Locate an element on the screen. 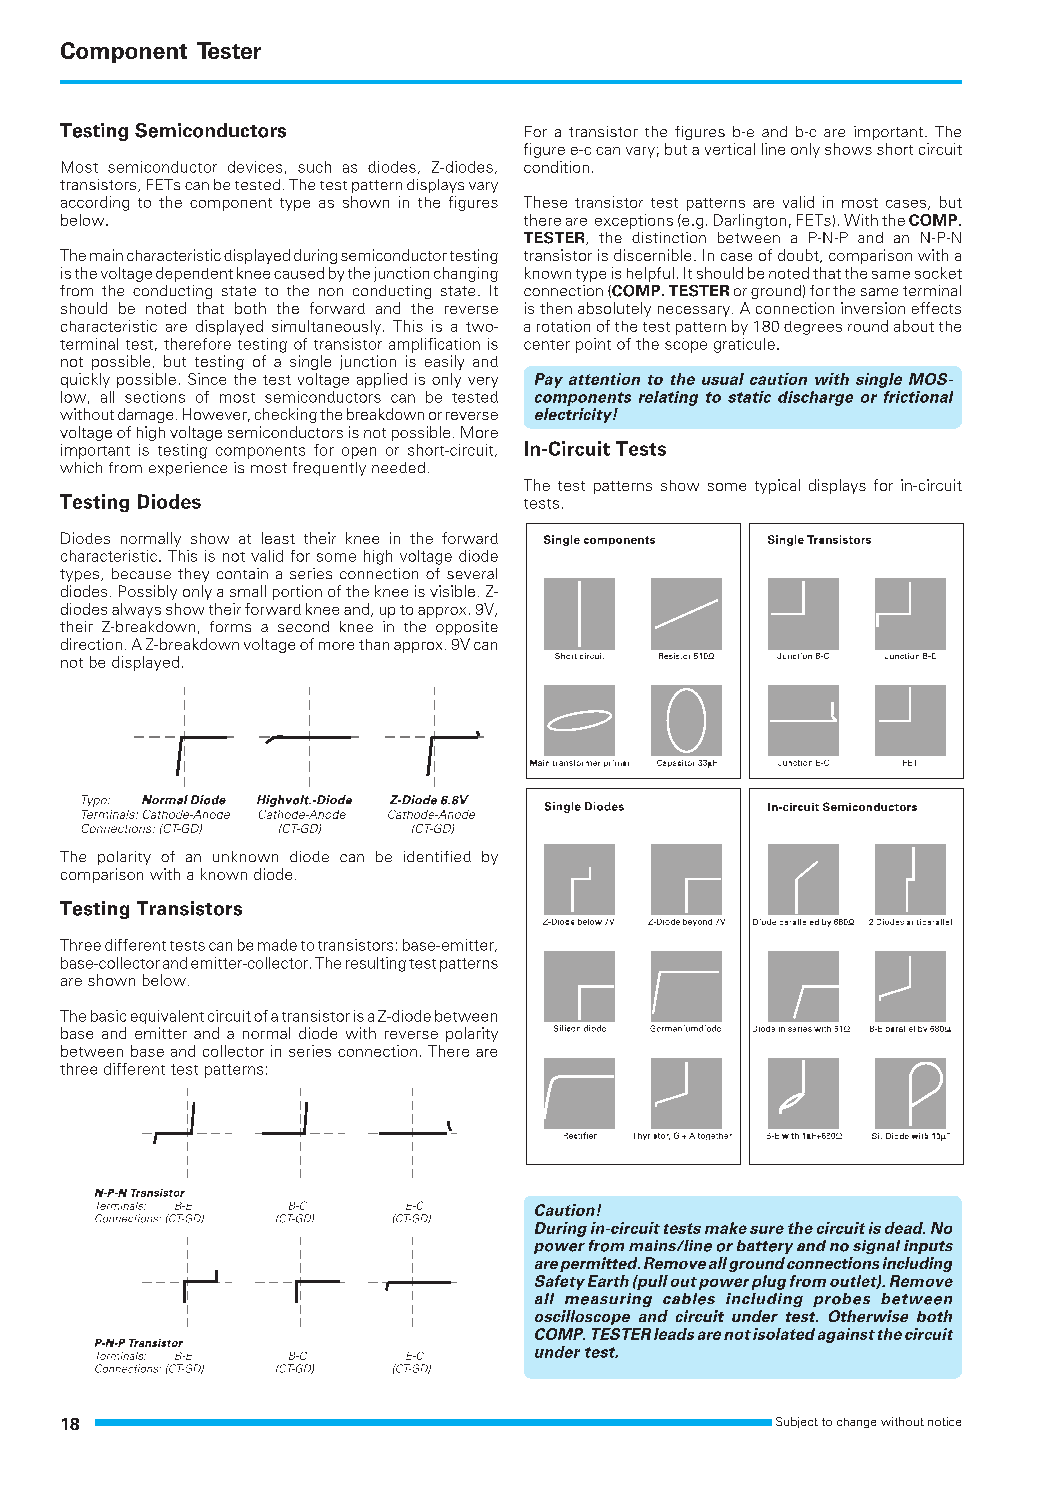  doubt is located at coordinates (799, 256).
